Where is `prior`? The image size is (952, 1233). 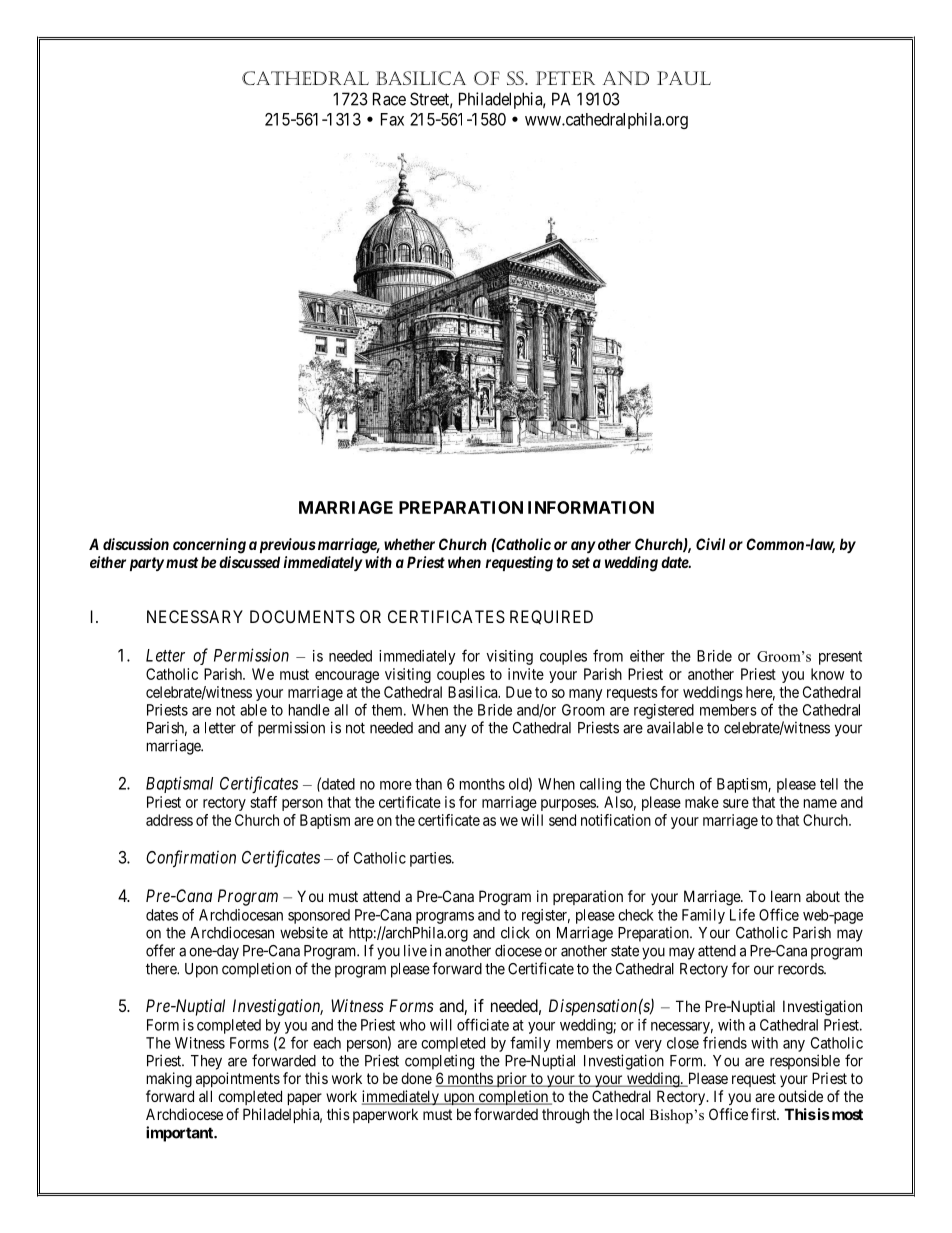 prior is located at coordinates (511, 1079).
